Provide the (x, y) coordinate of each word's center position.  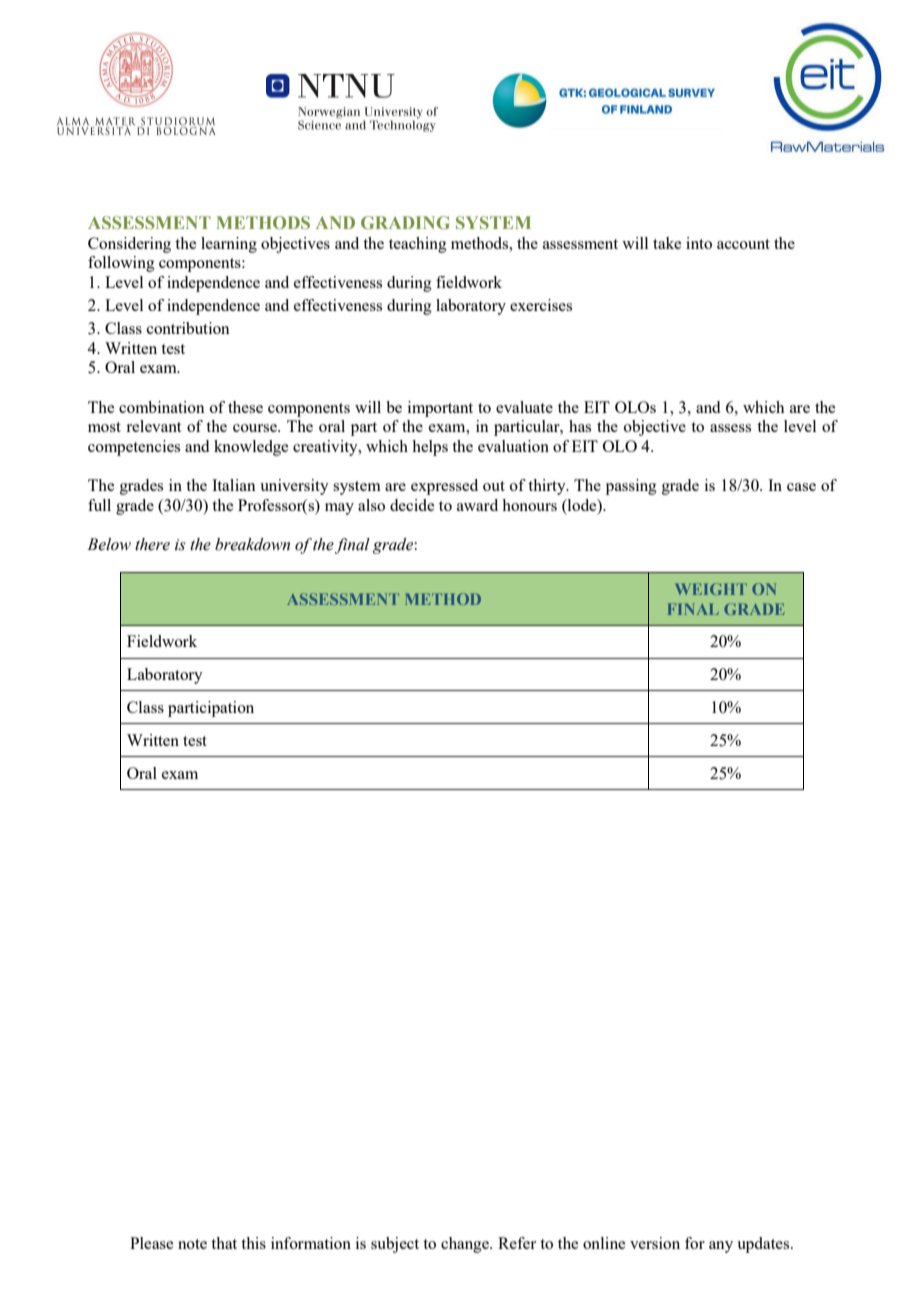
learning (229, 245)
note (192, 1244)
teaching (418, 245)
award (477, 505)
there (152, 544)
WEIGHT (711, 589)
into (699, 243)
